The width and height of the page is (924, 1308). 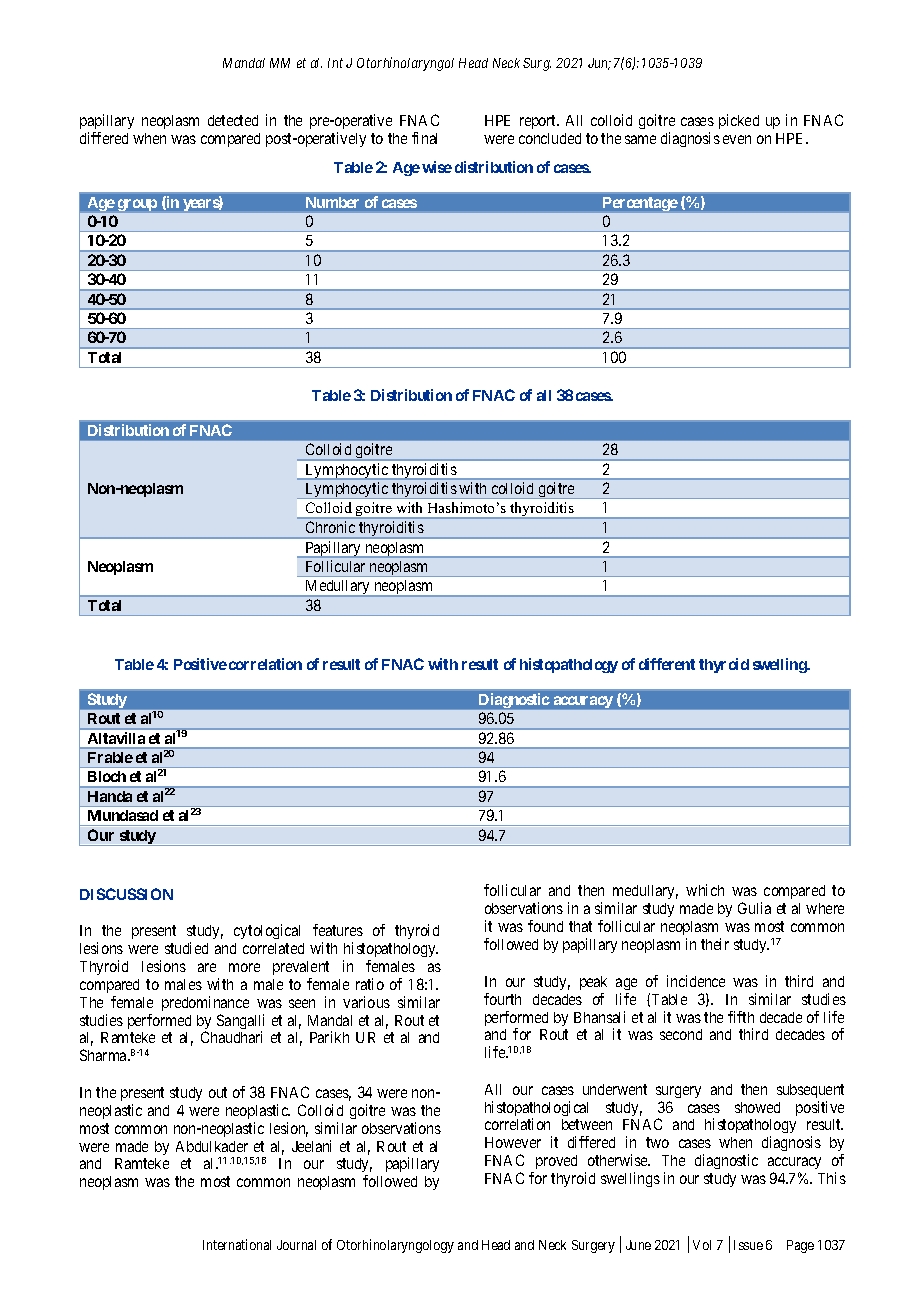 What do you see at coordinates (330, 527) in the page?
I see `Chronic` at bounding box center [330, 527].
